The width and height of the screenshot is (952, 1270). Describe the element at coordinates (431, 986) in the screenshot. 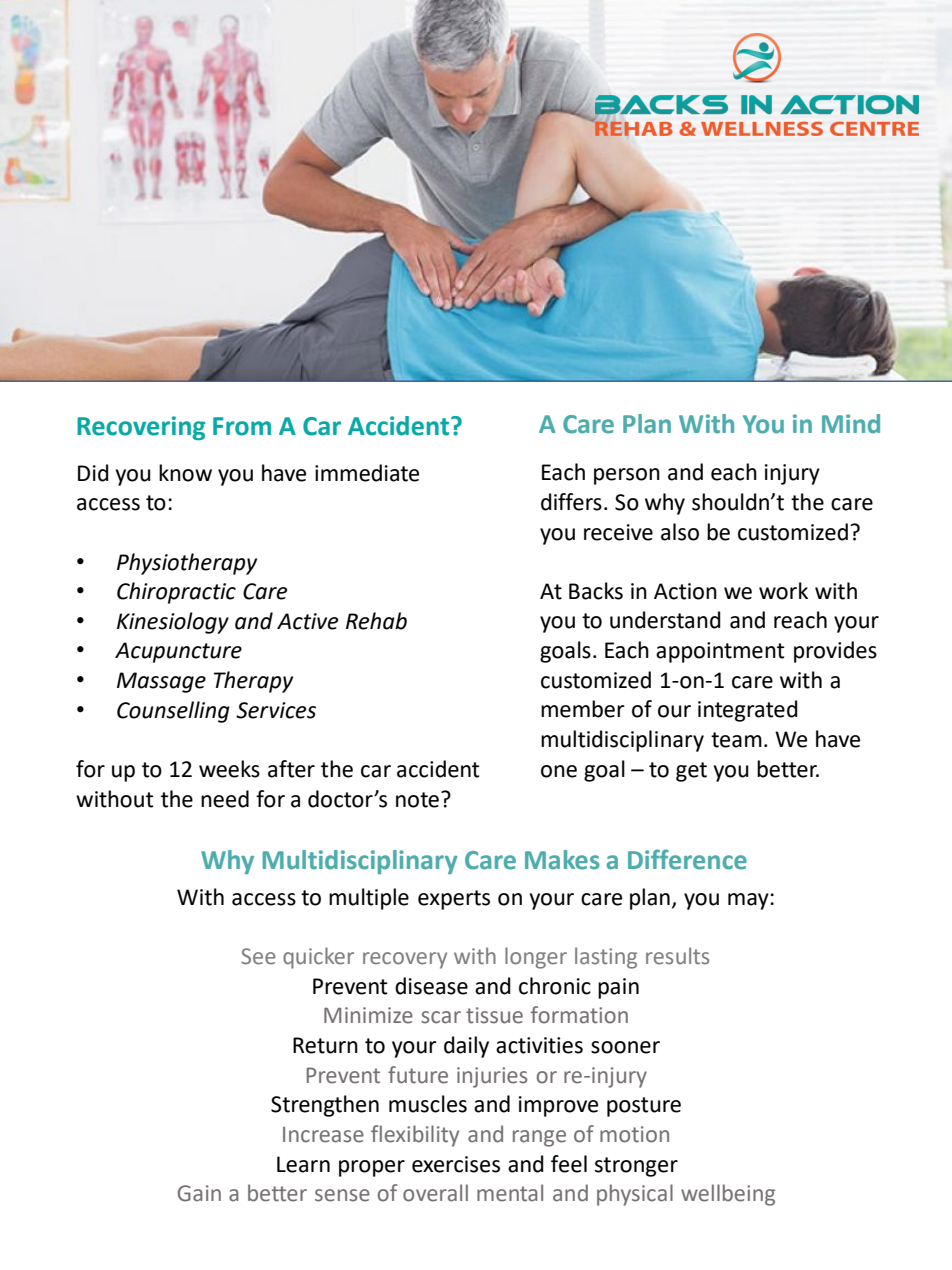

I see `disease` at that location.
